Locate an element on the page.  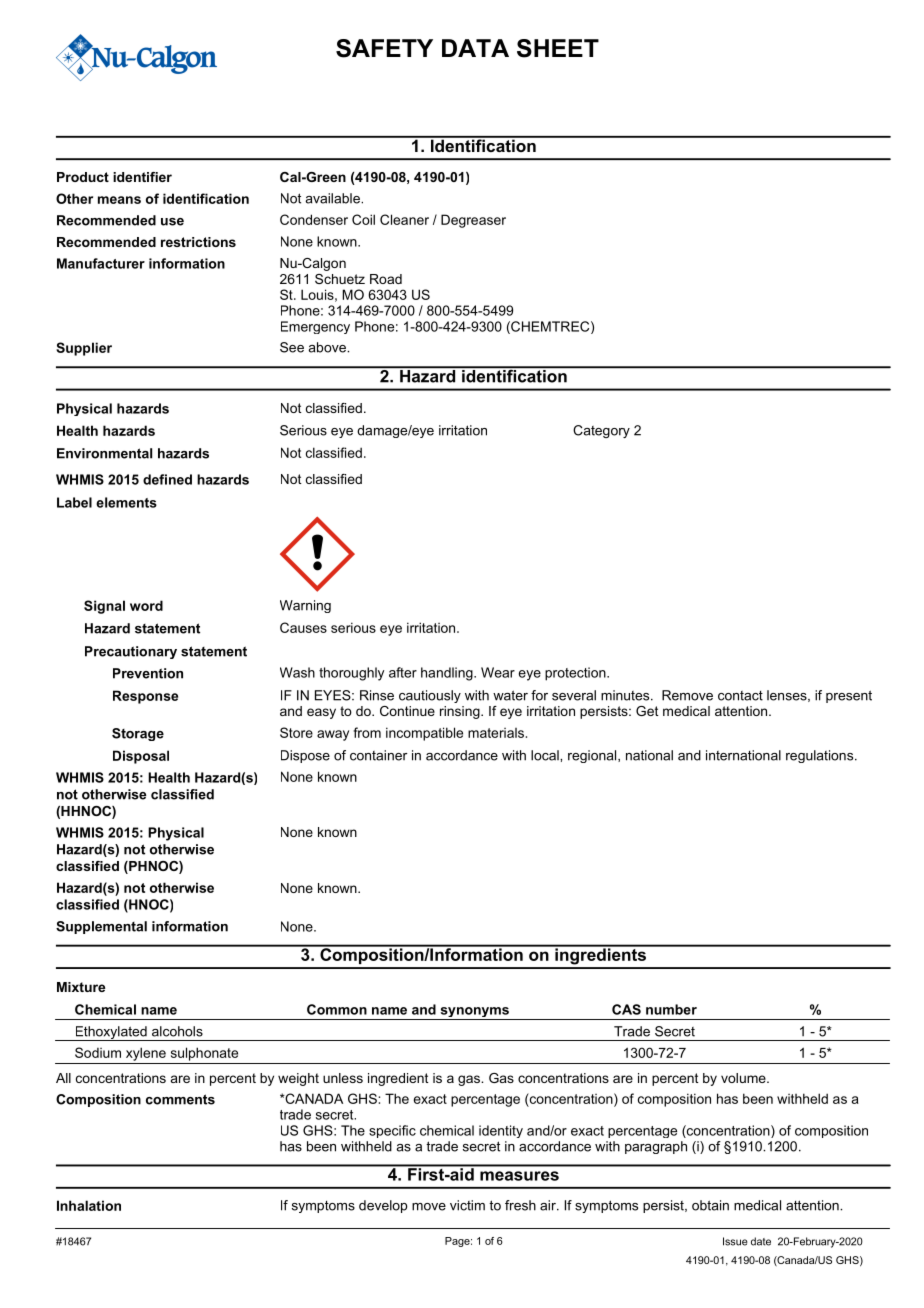
contact is located at coordinates (740, 696).
